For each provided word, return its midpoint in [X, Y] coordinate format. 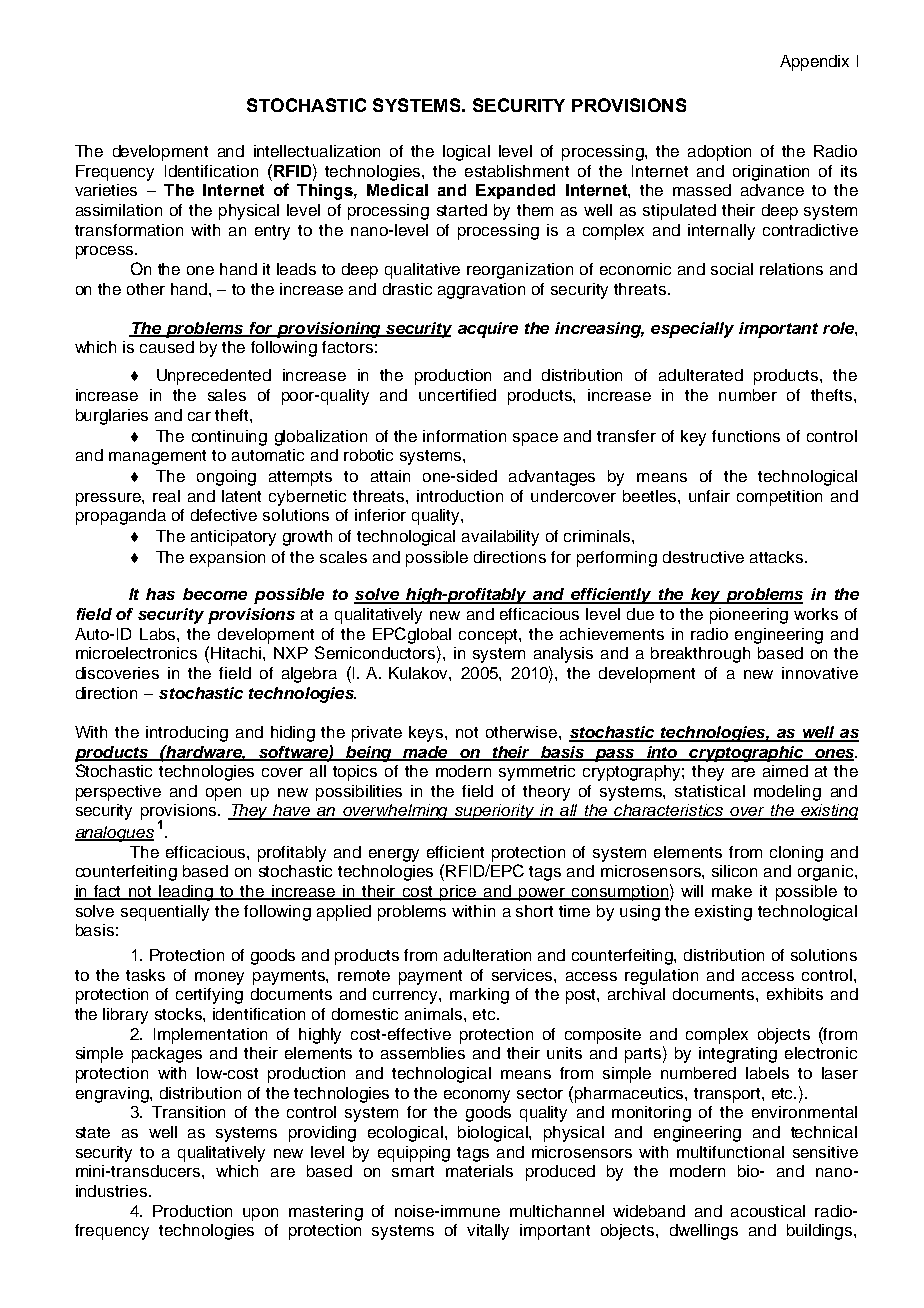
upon [260, 1214]
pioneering [749, 616]
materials [479, 1171]
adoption [719, 153]
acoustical [768, 1211]
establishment [517, 171]
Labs [159, 634]
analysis [563, 655]
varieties [106, 190]
